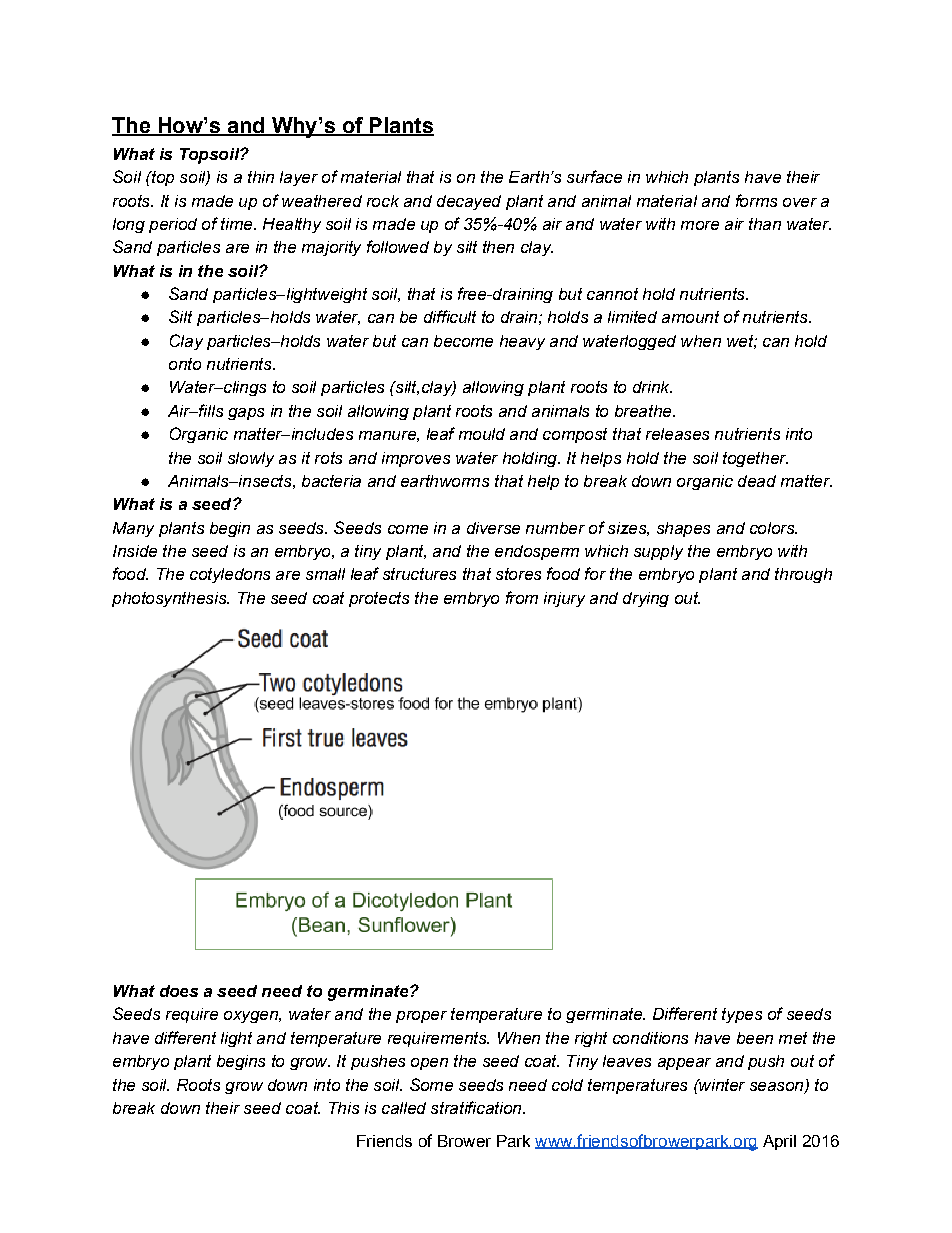 The width and height of the screenshot is (952, 1233). I want to click on forms, so click(756, 200).
